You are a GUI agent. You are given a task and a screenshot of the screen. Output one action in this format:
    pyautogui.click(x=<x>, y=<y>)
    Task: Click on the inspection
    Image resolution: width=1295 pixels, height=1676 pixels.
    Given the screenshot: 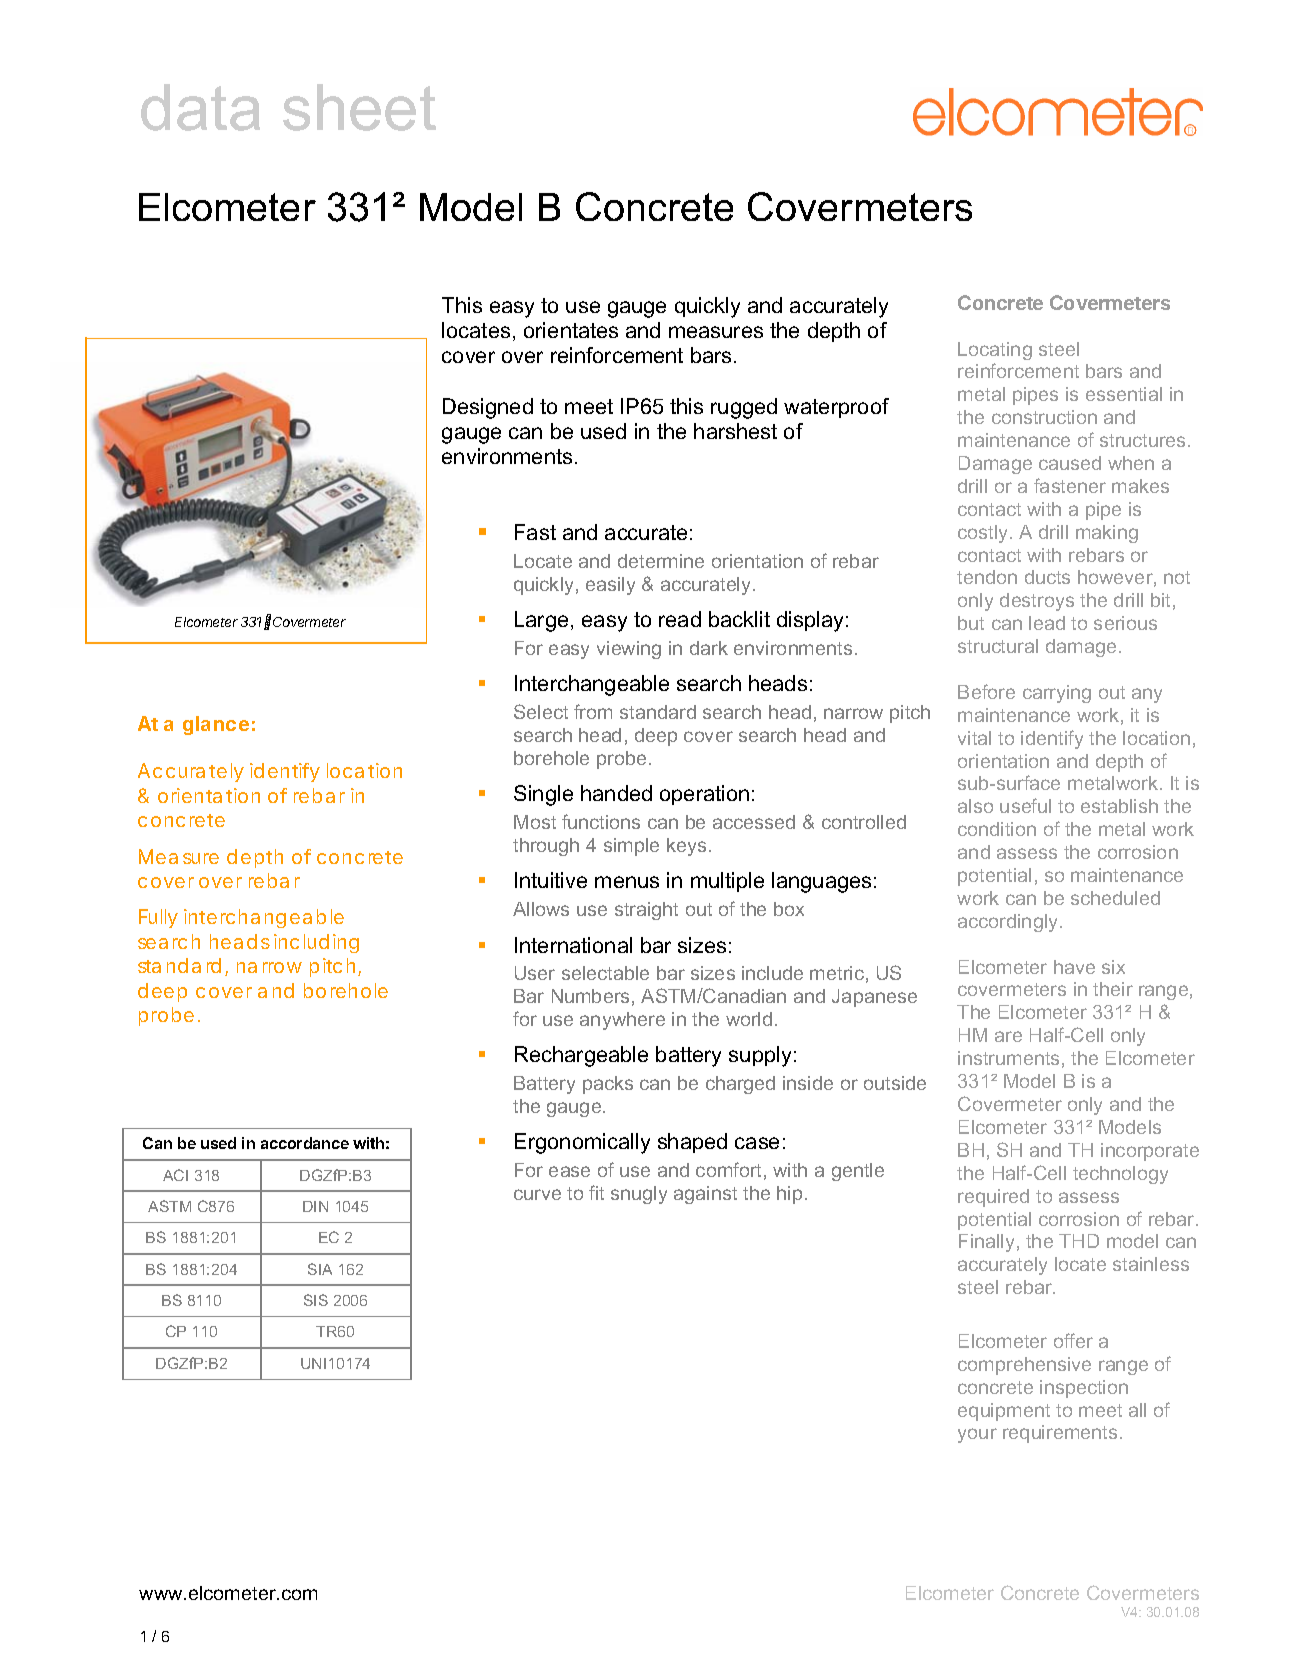 What is the action you would take?
    pyautogui.click(x=1084, y=1389)
